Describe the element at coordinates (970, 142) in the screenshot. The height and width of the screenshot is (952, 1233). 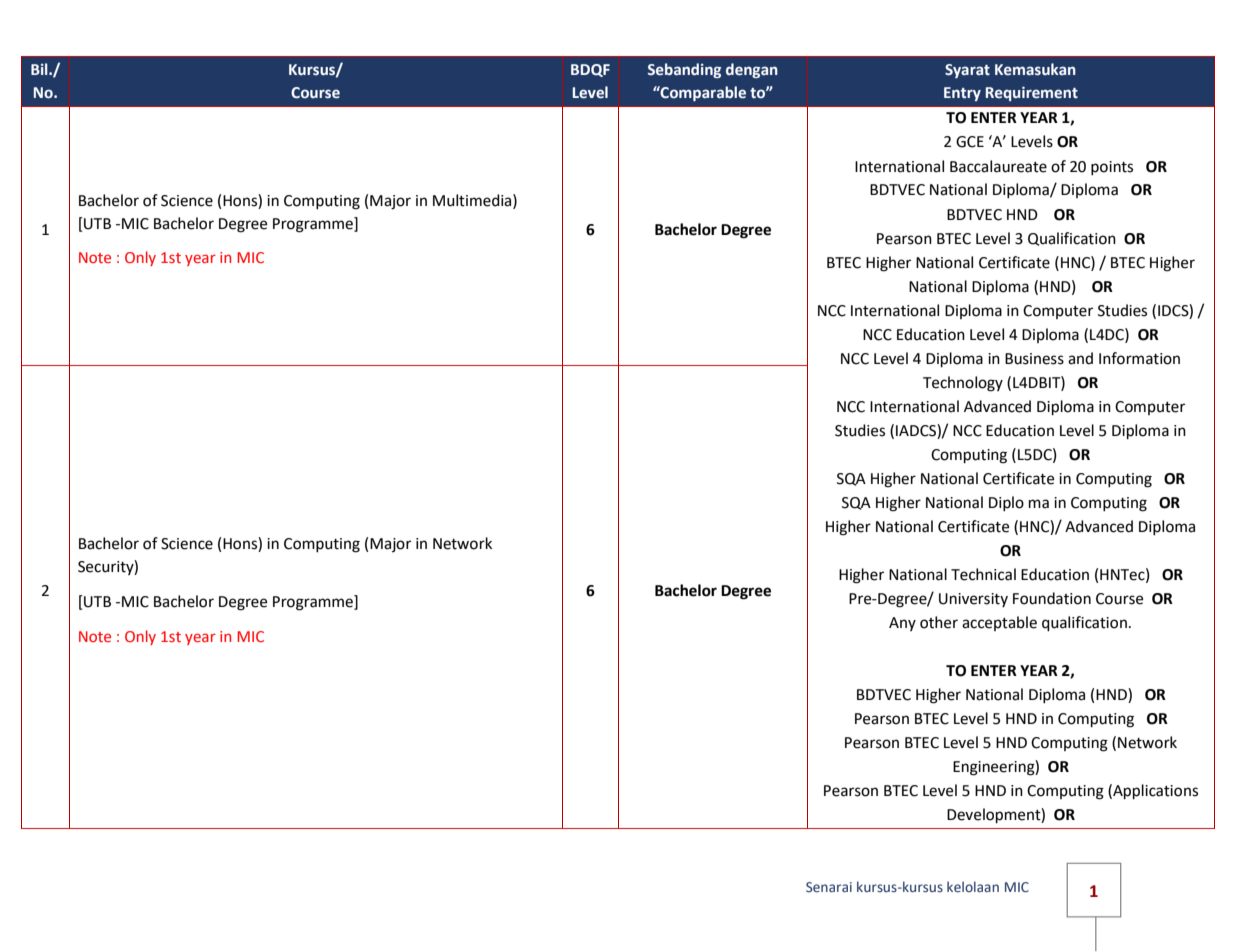
I see `GCE` at that location.
